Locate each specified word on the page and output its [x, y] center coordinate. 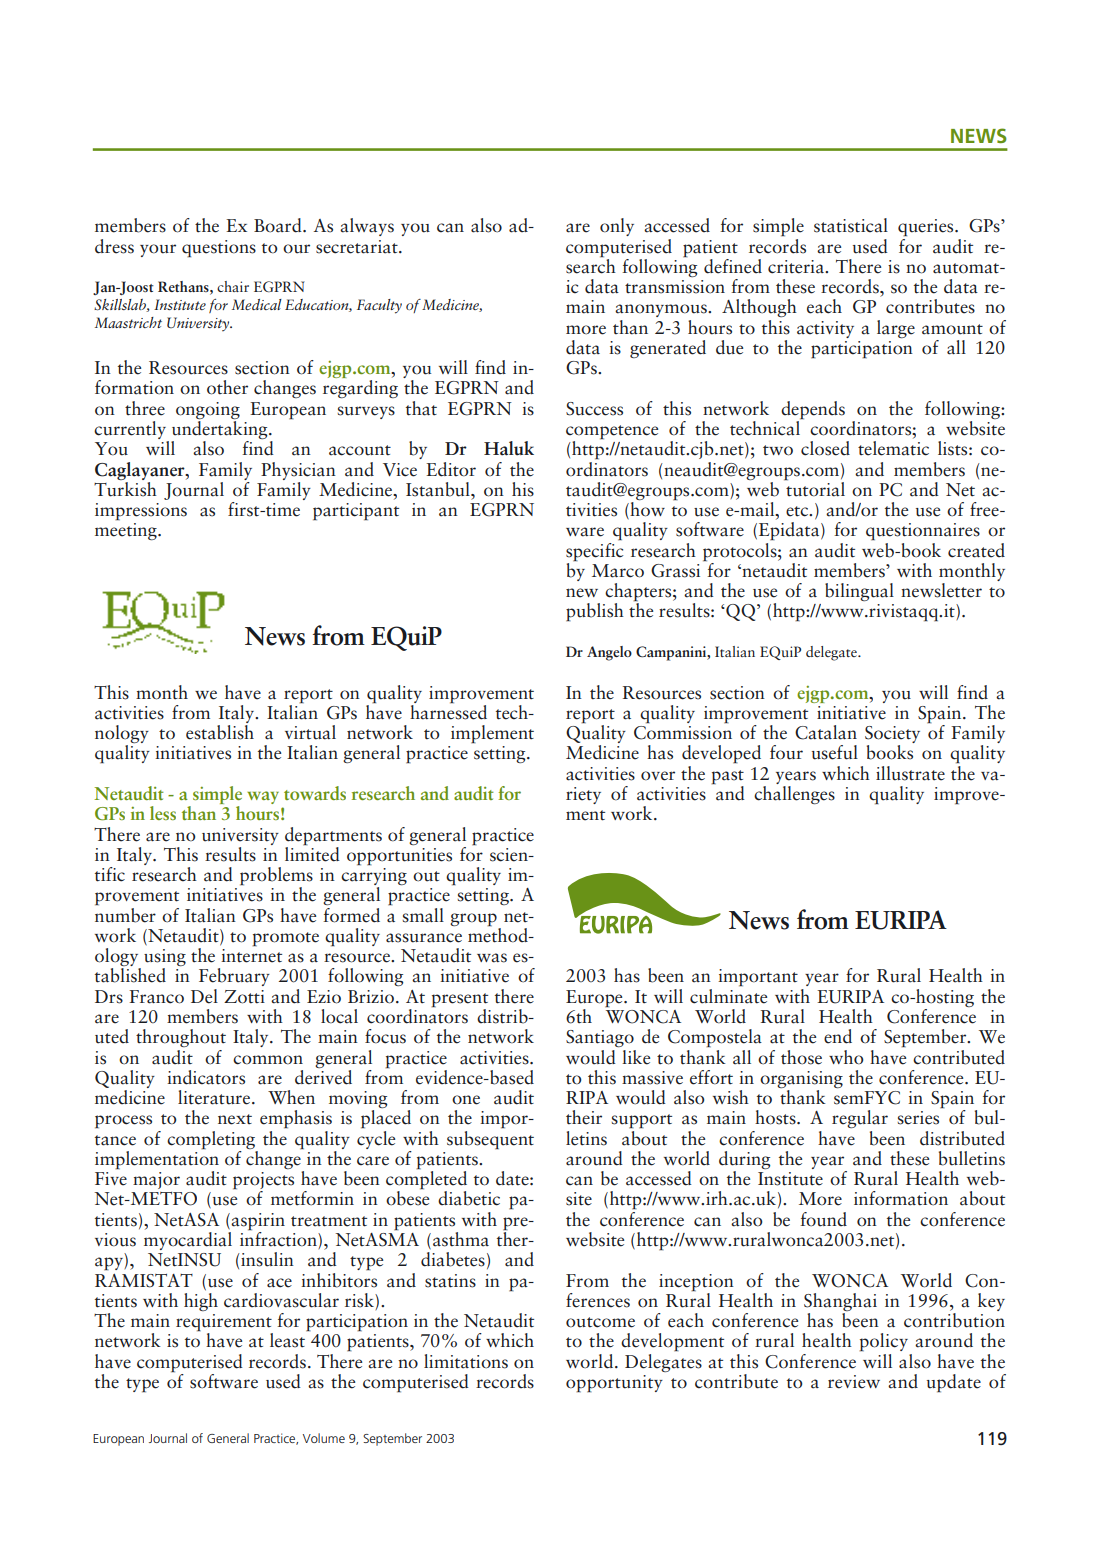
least [287, 1340]
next [235, 1119]
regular [860, 1119]
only [617, 227]
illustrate [910, 773]
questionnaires [923, 532]
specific [594, 551]
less [163, 813]
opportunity [614, 1384]
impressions [141, 512]
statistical [851, 225]
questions [219, 249]
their [584, 1117]
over [658, 776]
